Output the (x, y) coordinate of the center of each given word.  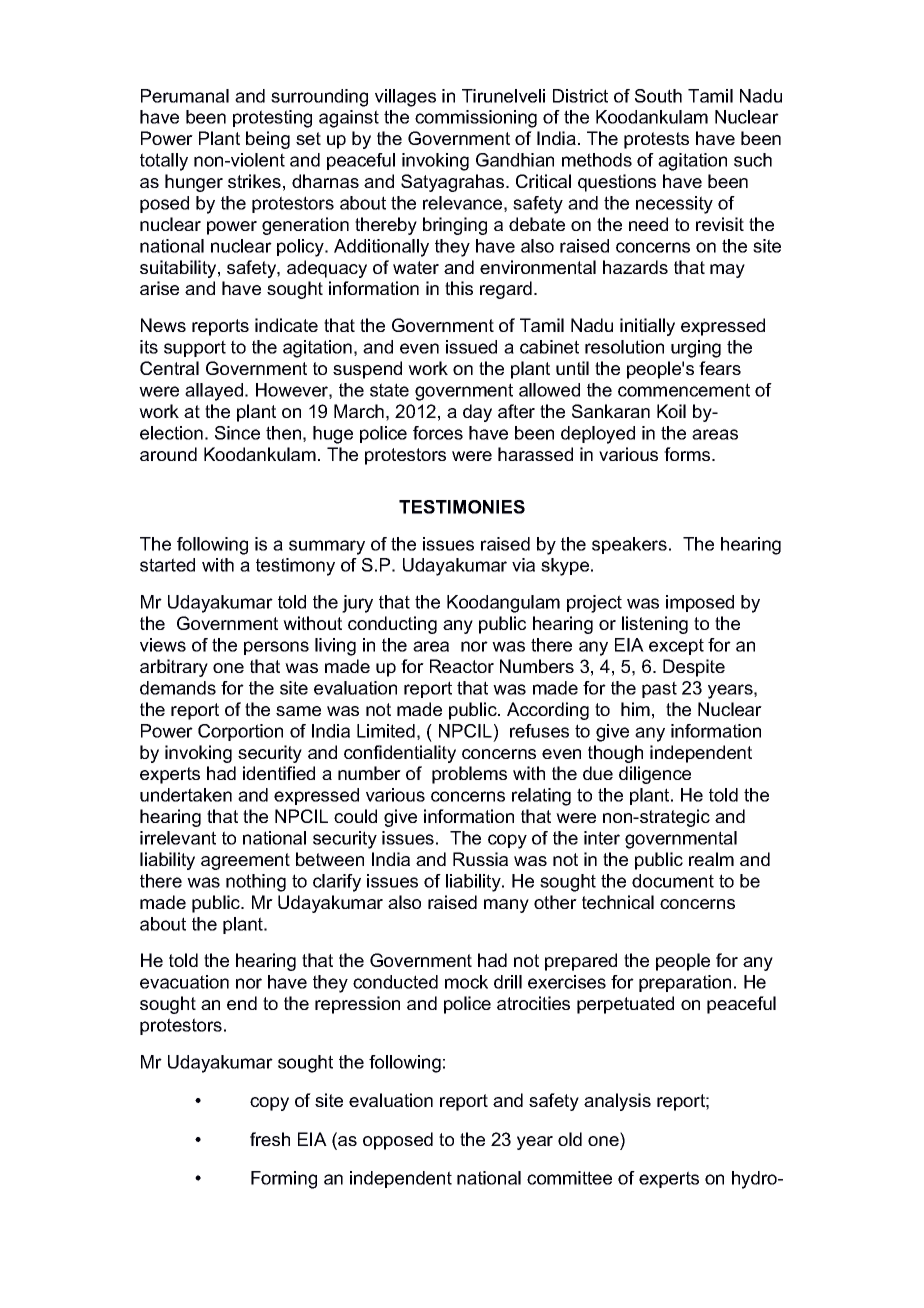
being (268, 140)
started (167, 565)
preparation (685, 983)
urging (696, 349)
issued (471, 347)
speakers (629, 545)
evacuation (184, 982)
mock (466, 982)
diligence (655, 775)
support (195, 348)
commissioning (476, 119)
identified (279, 773)
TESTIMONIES (462, 507)
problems (469, 775)
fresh (270, 1139)
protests (656, 140)
